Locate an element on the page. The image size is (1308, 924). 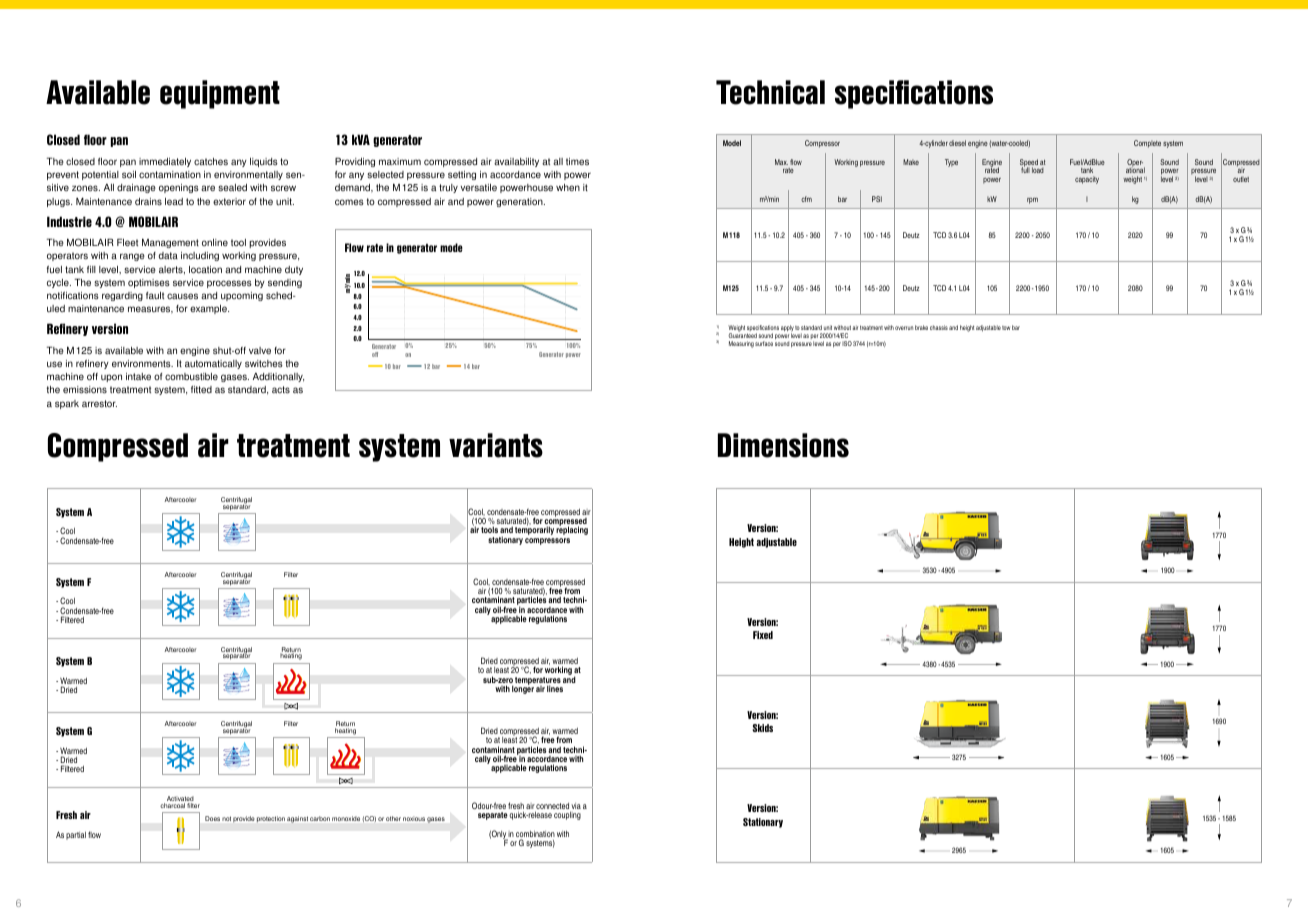
equipment is located at coordinates (220, 94).
